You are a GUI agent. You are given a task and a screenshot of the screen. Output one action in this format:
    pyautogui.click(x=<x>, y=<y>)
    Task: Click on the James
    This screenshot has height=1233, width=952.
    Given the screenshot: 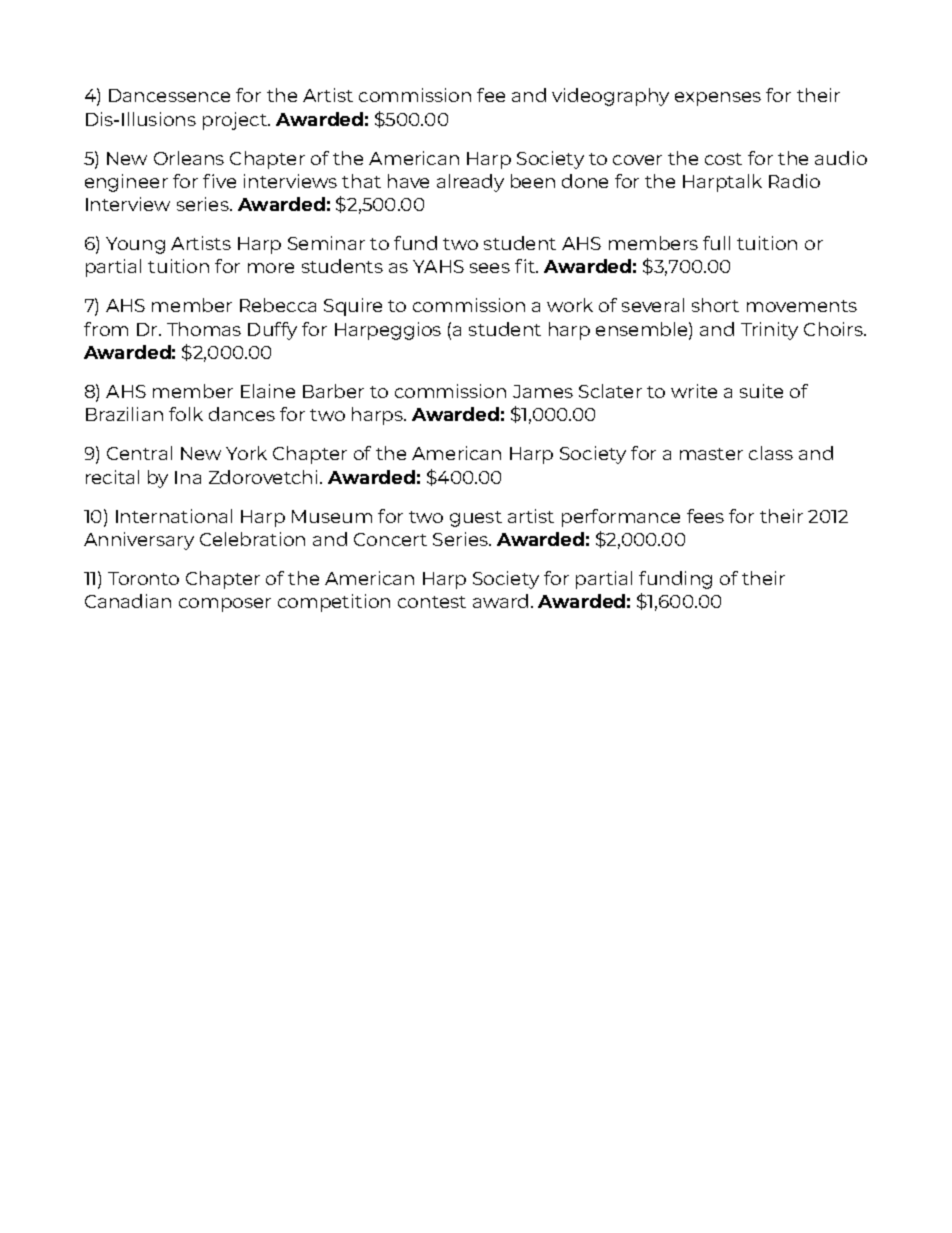 What is the action you would take?
    pyautogui.click(x=543, y=391)
